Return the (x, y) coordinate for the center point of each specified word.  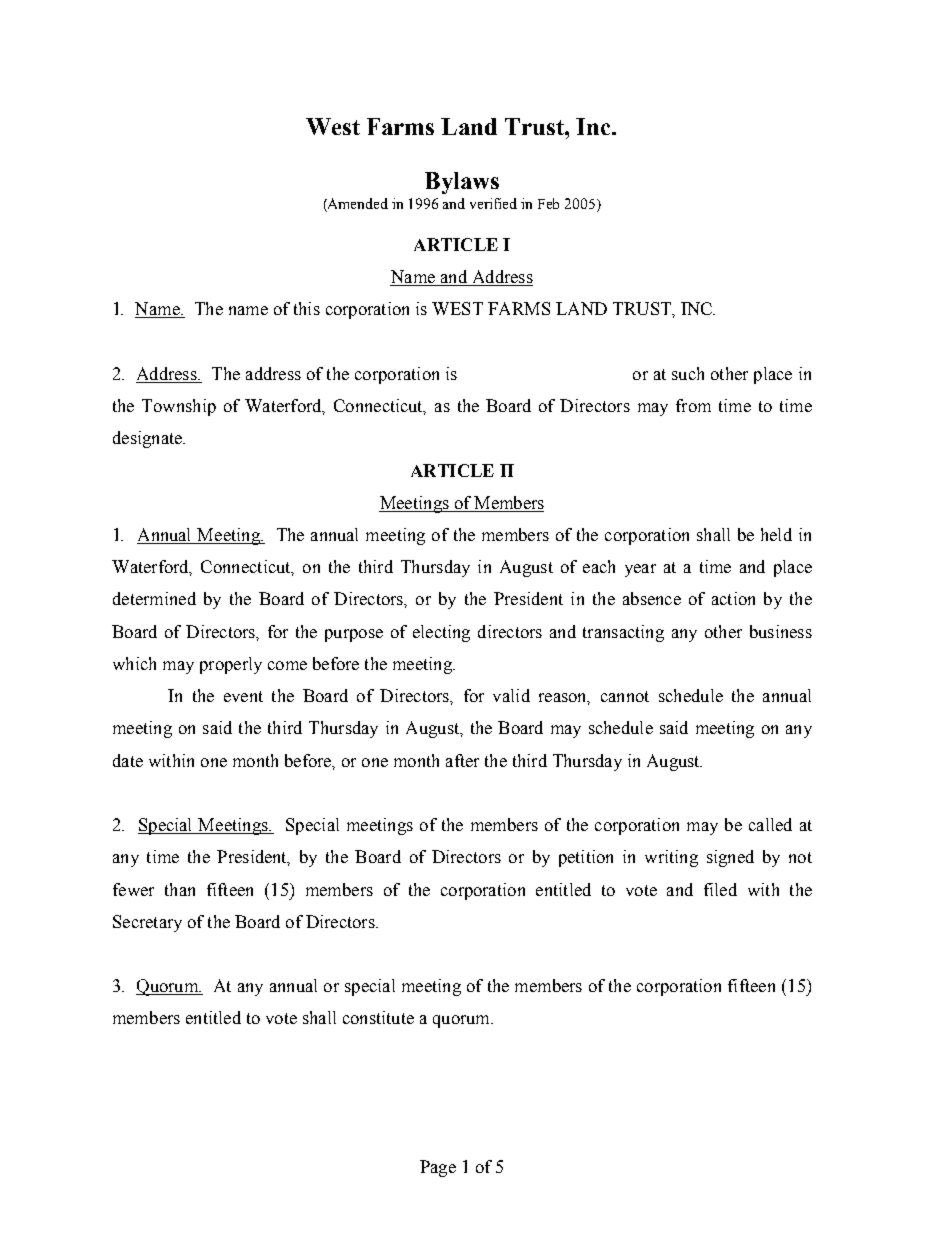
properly (231, 665)
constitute (378, 1017)
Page (438, 1168)
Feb (548, 203)
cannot (625, 696)
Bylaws (462, 183)
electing (441, 633)
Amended (357, 203)
